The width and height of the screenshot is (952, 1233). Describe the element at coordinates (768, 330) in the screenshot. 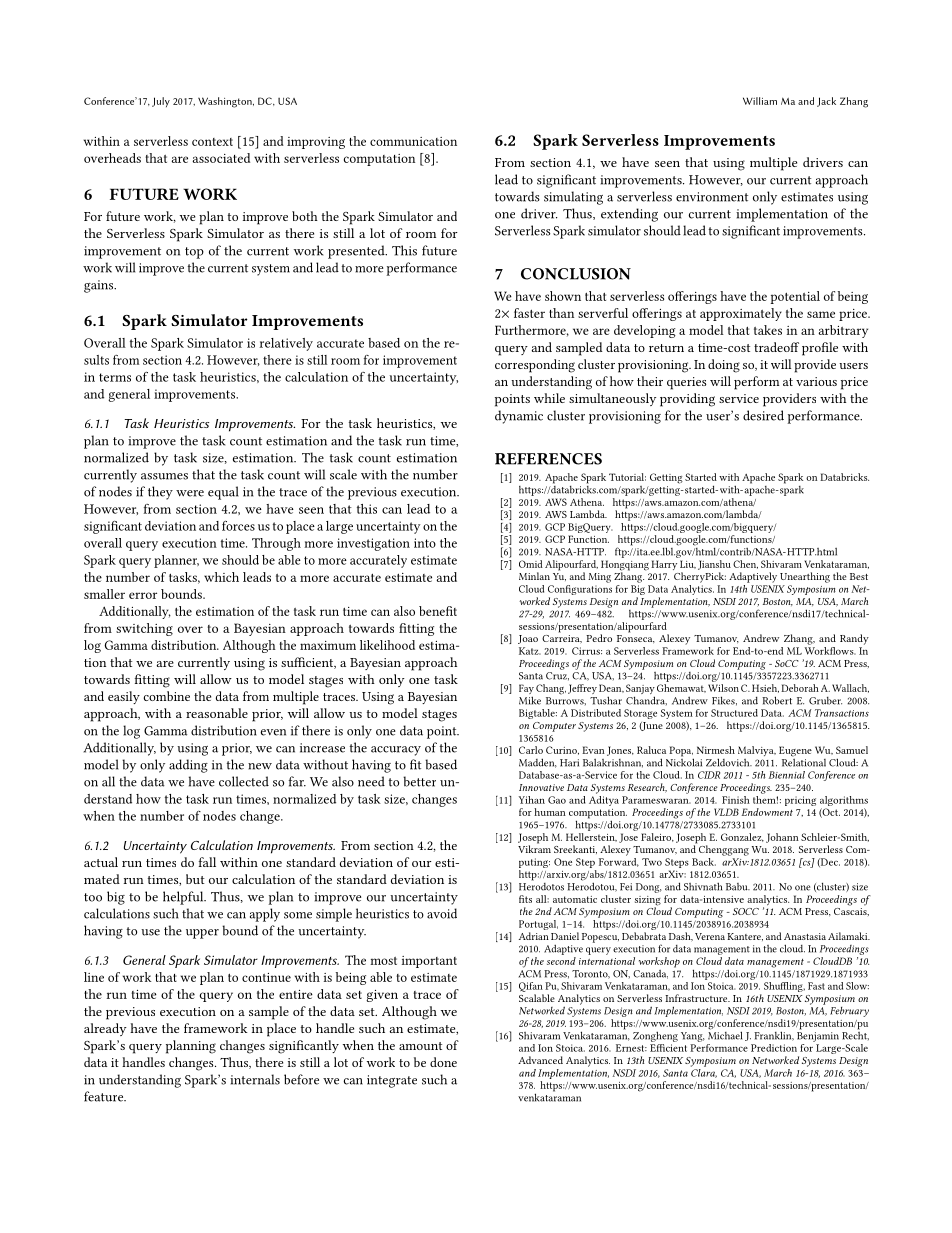

I see `takes` at that location.
